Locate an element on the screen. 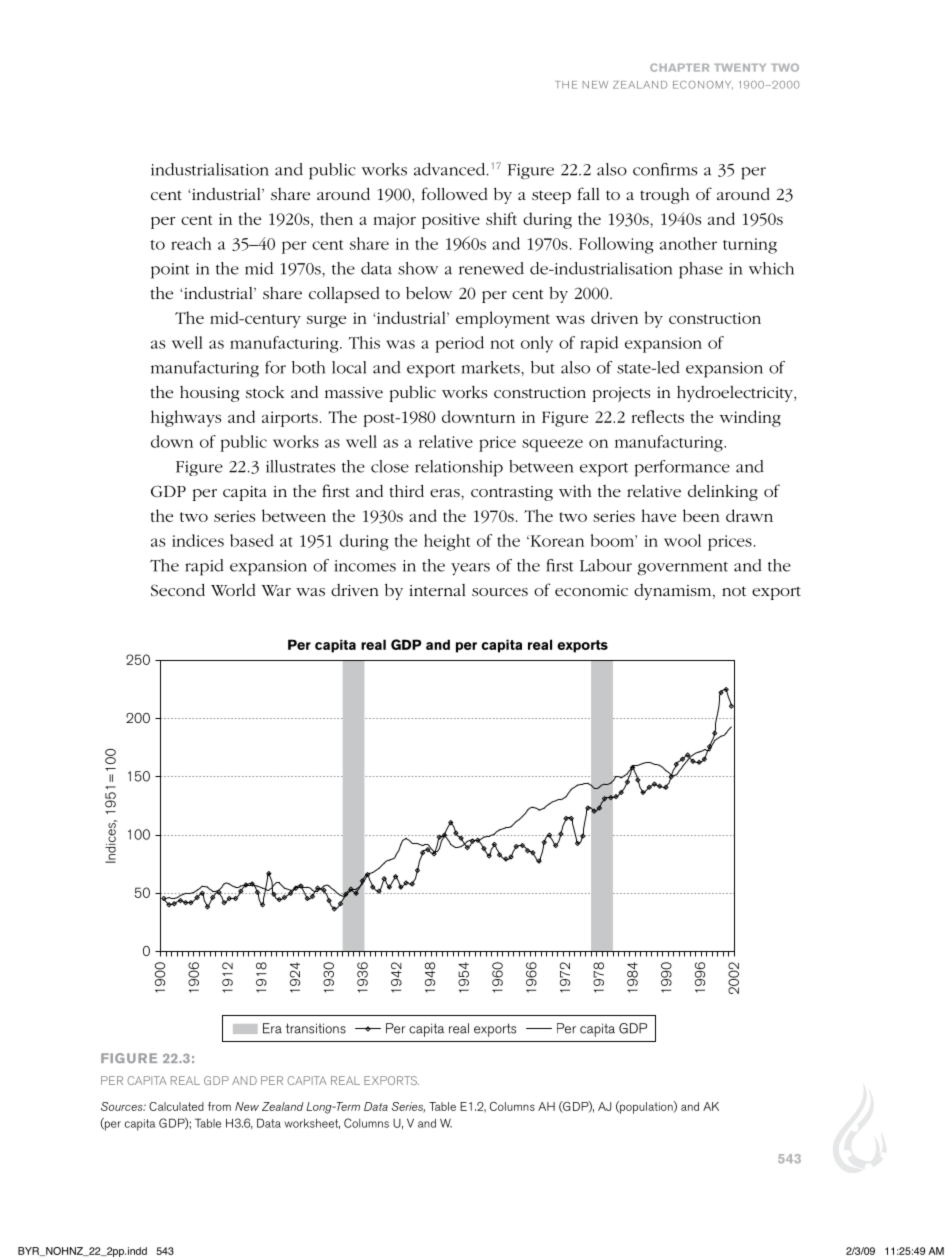 The height and width of the screenshot is (1260, 952). then is located at coordinates (336, 218).
